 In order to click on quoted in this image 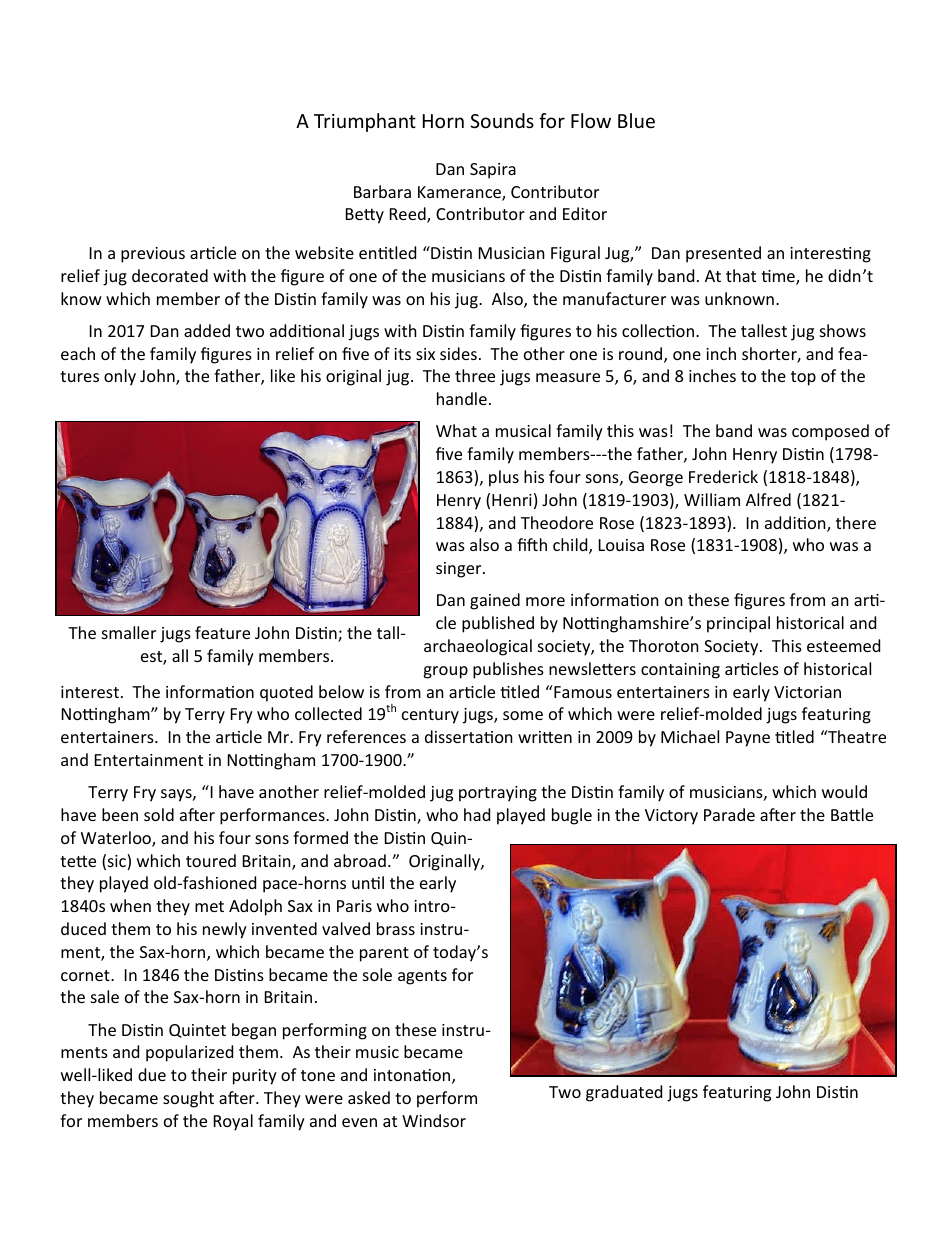, I will do `click(286, 693)`.
